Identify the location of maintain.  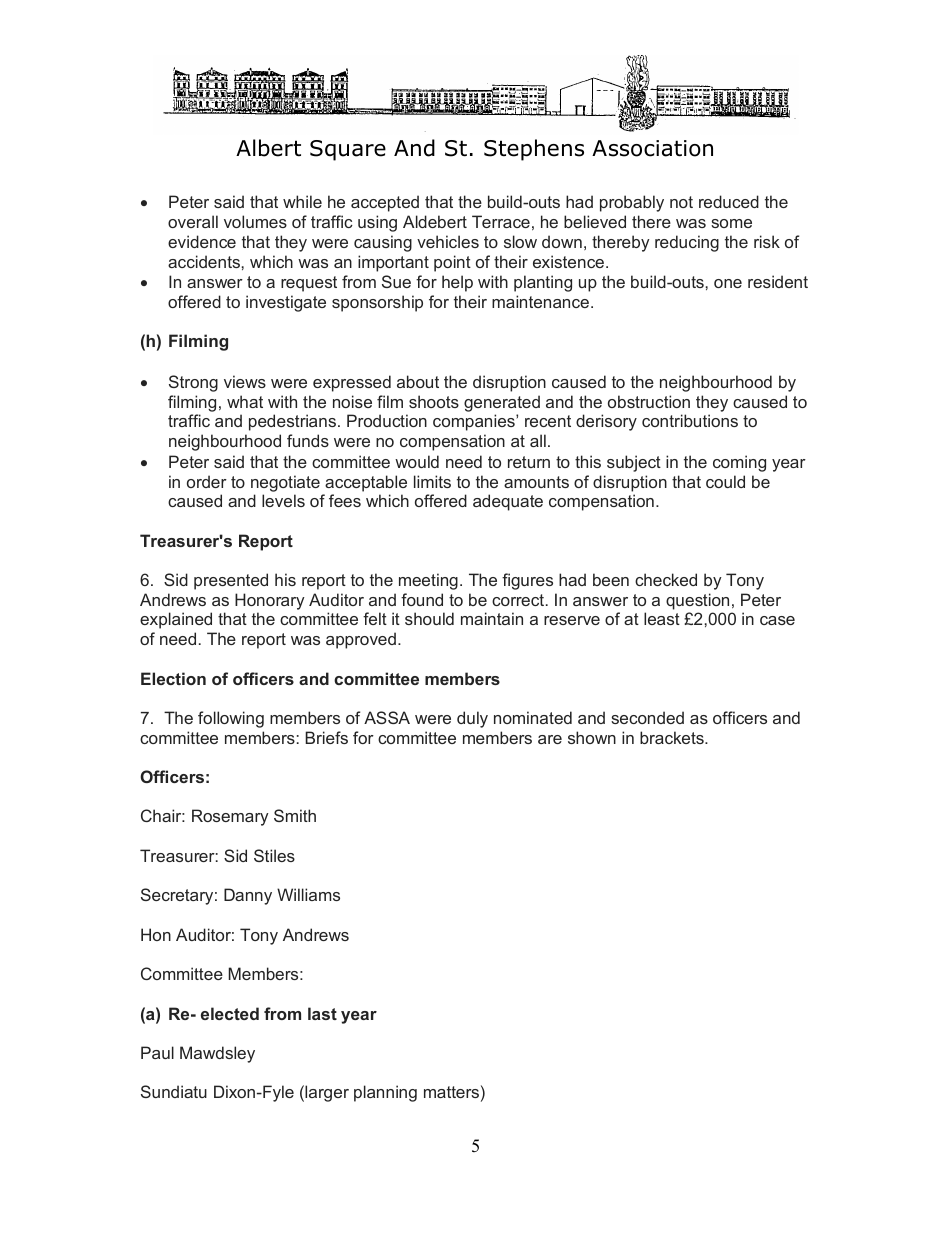
(492, 618).
